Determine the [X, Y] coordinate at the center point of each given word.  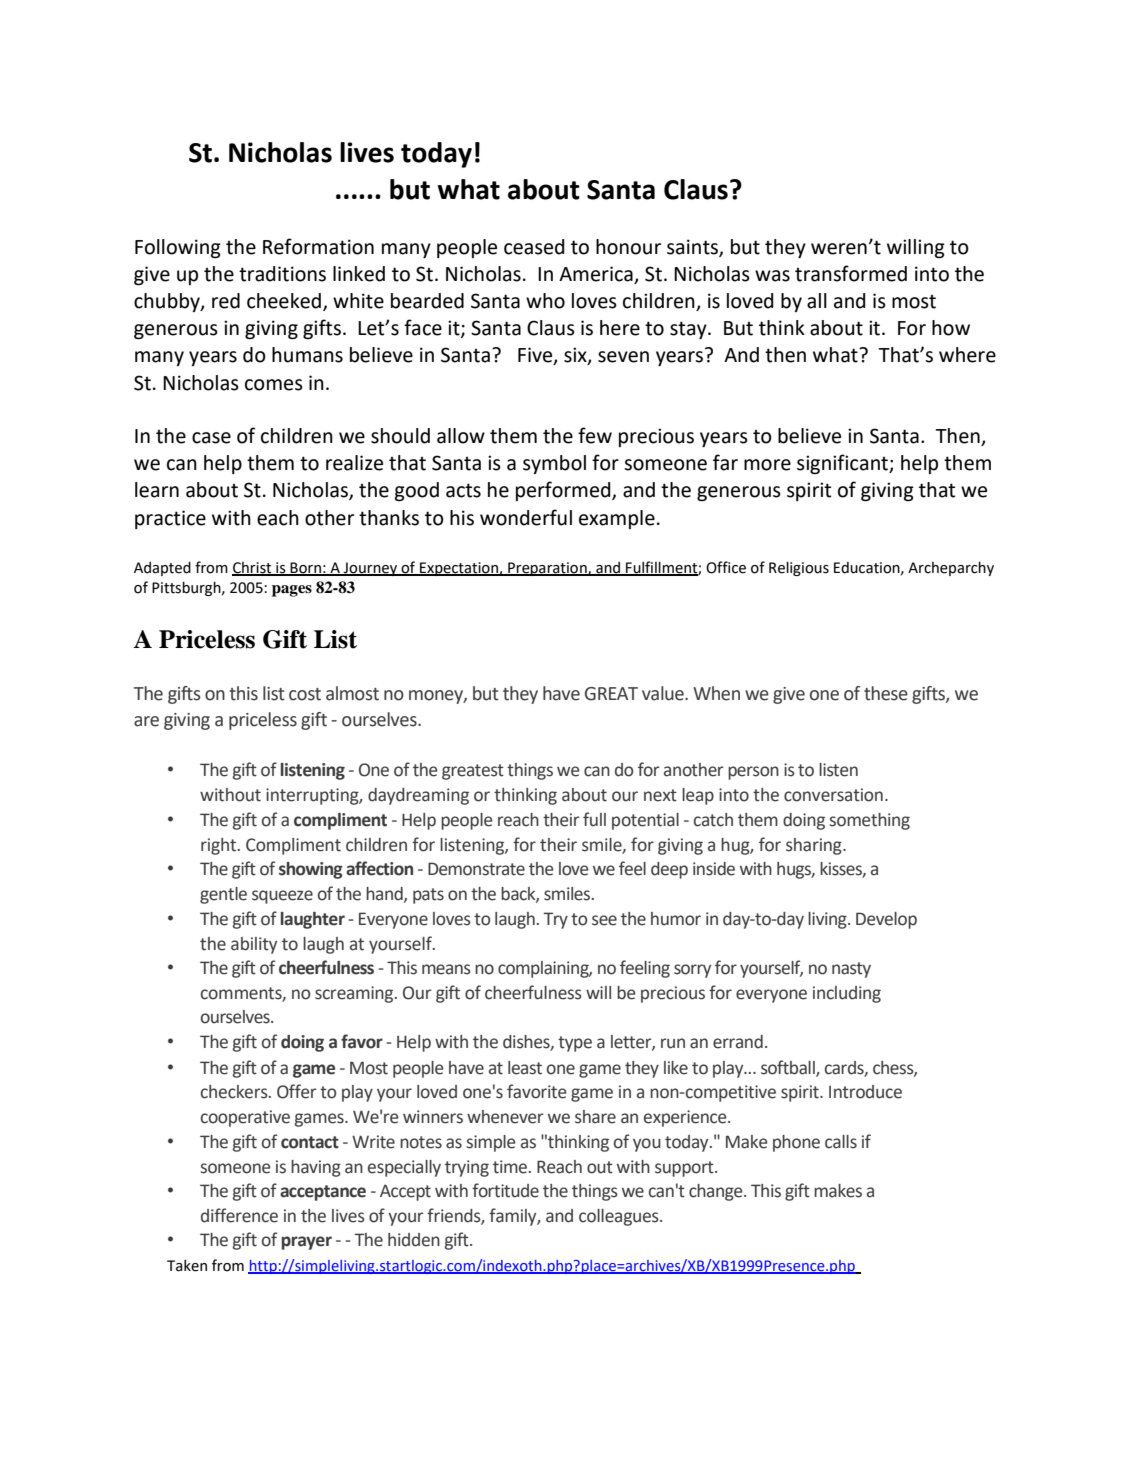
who [545, 301]
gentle [223, 895]
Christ [253, 568]
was [772, 276]
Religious [799, 568]
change [717, 1192]
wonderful [526, 517]
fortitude [505, 1190]
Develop [886, 920]
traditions [282, 274]
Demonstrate [476, 869]
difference [239, 1215]
